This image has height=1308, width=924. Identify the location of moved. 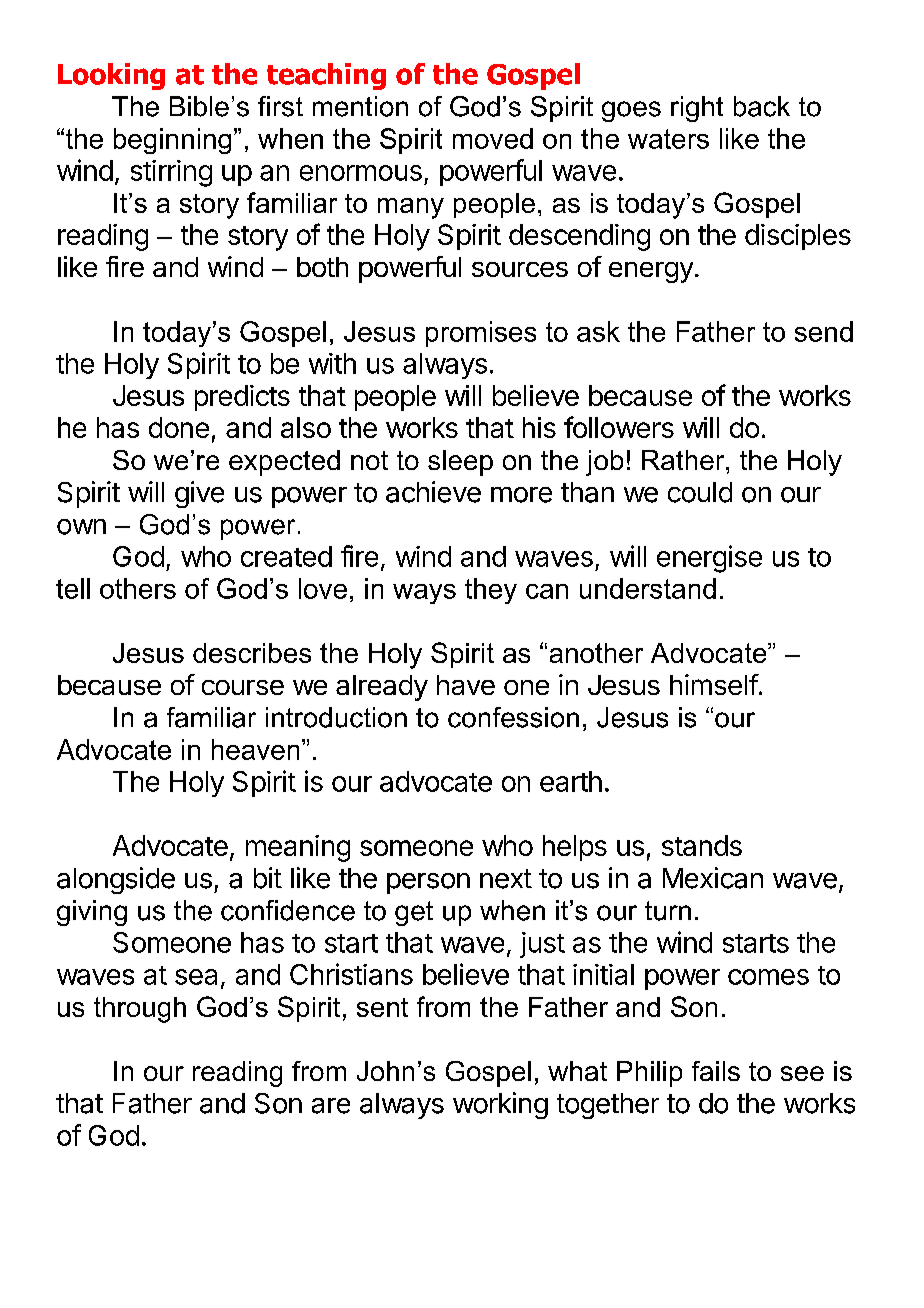
(493, 138).
